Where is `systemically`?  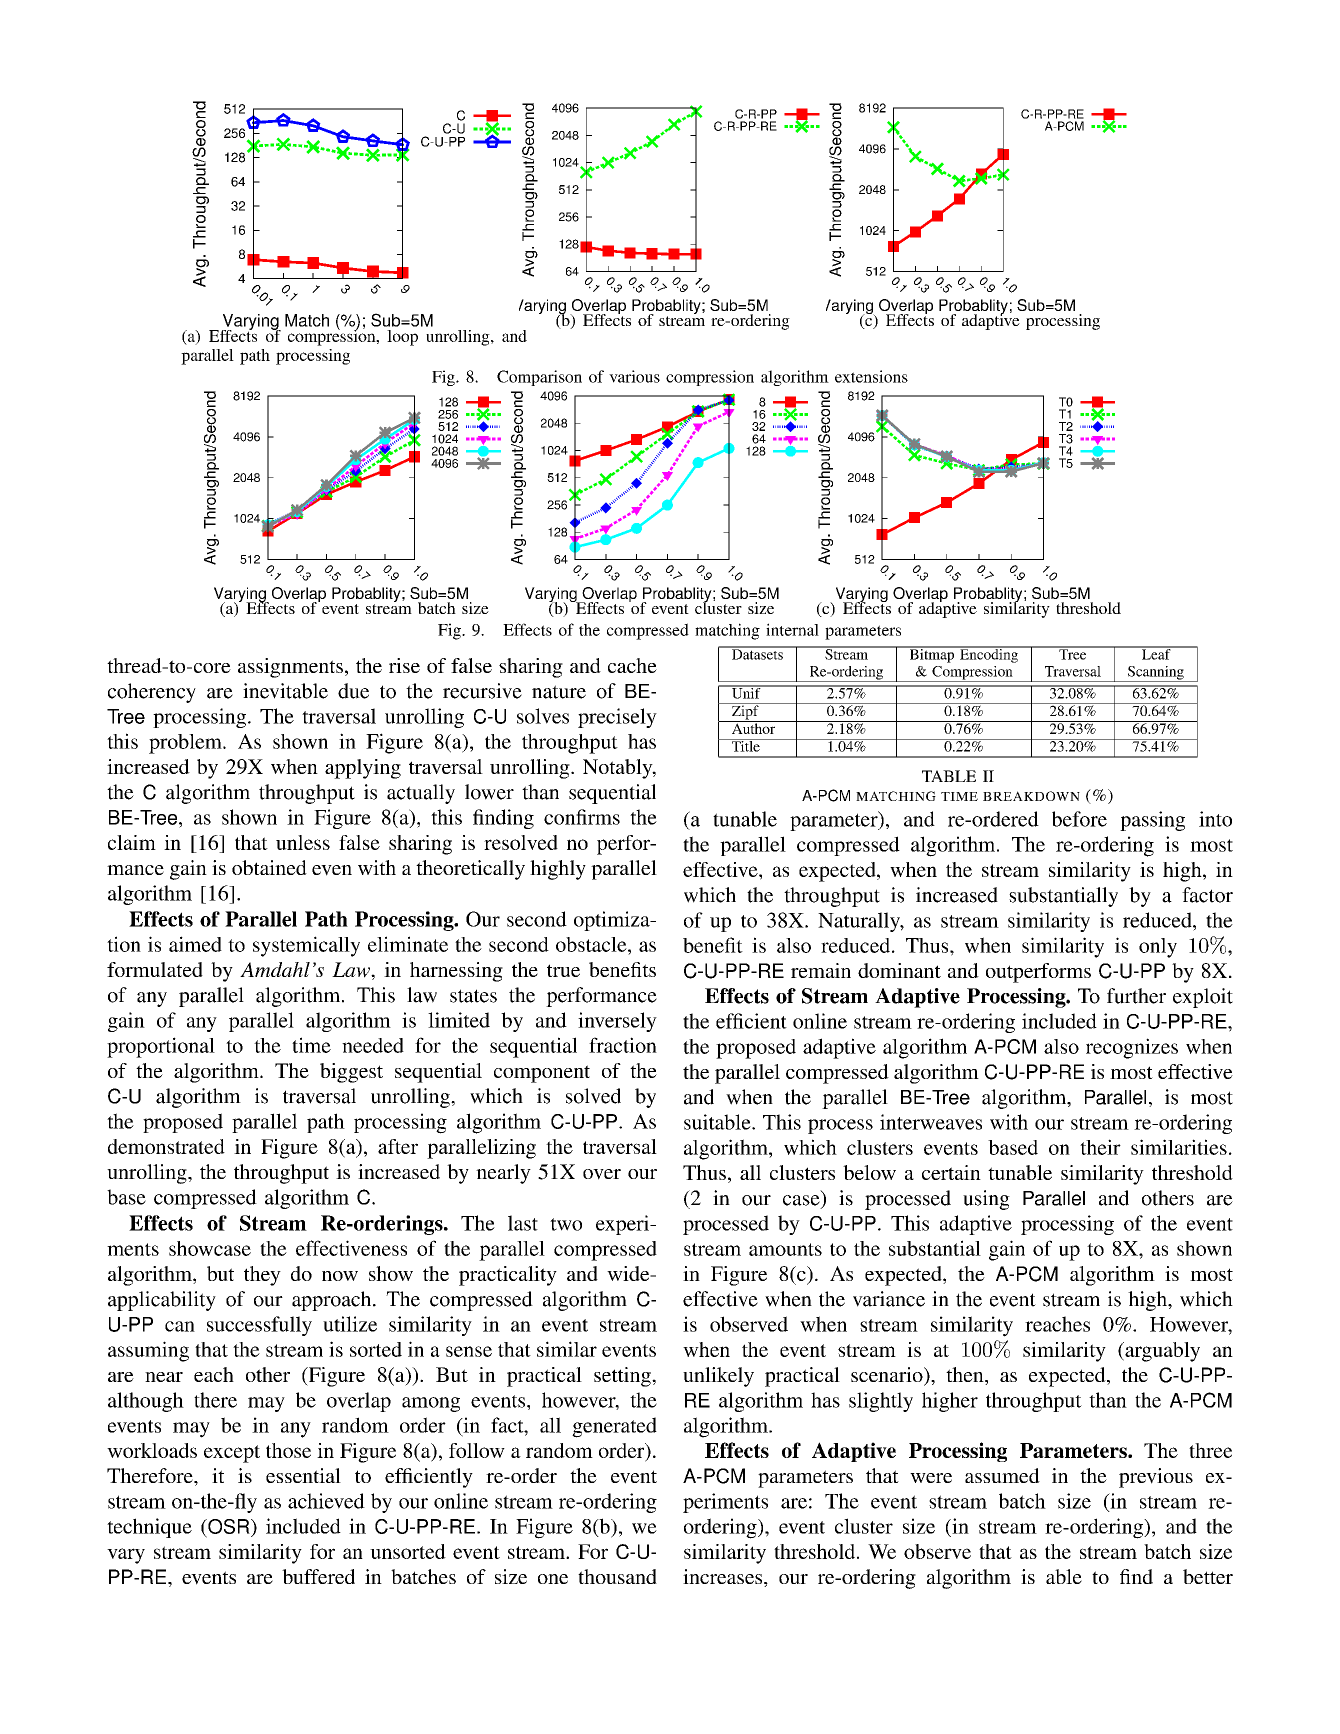 systemically is located at coordinates (306, 946).
